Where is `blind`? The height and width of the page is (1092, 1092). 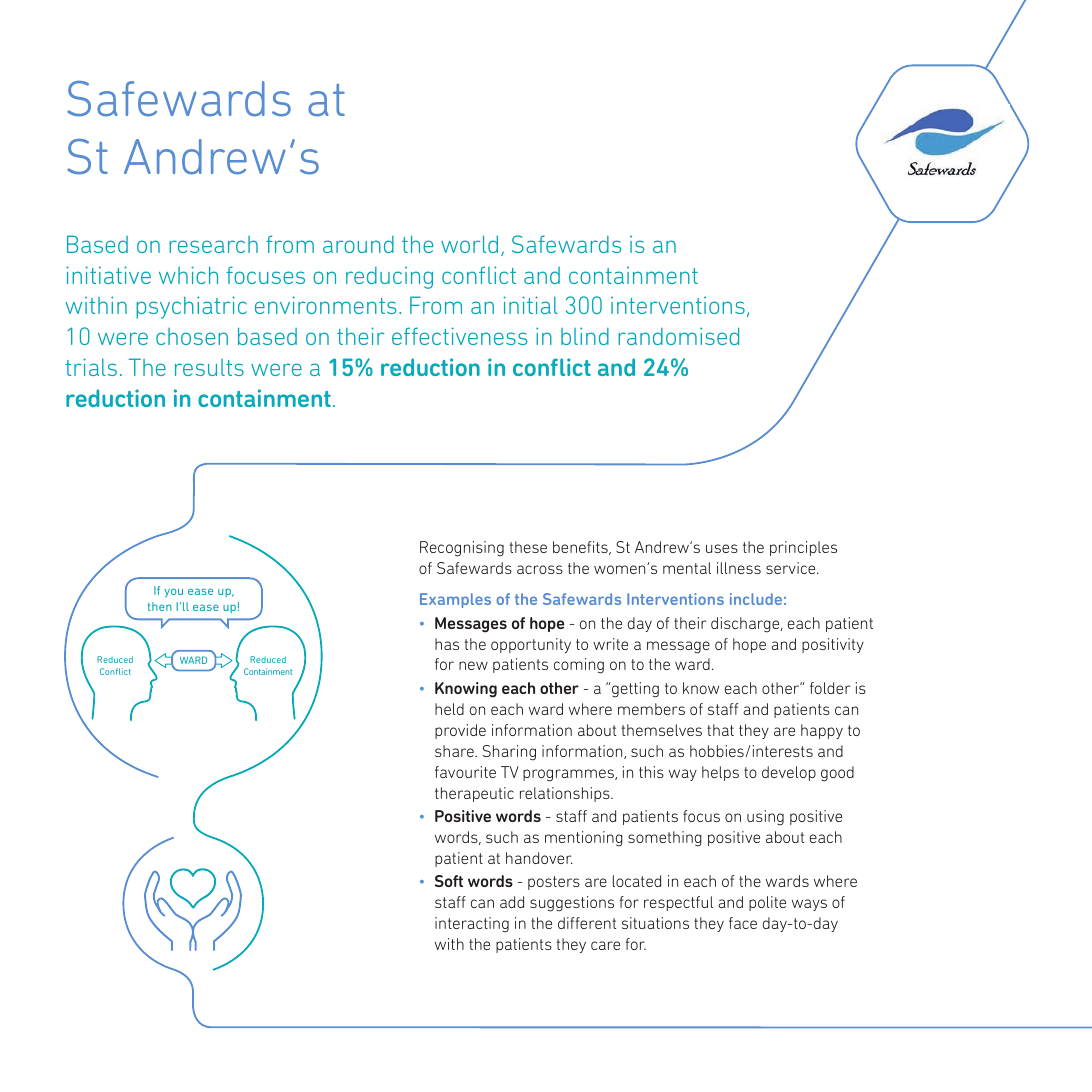 blind is located at coordinates (585, 336).
